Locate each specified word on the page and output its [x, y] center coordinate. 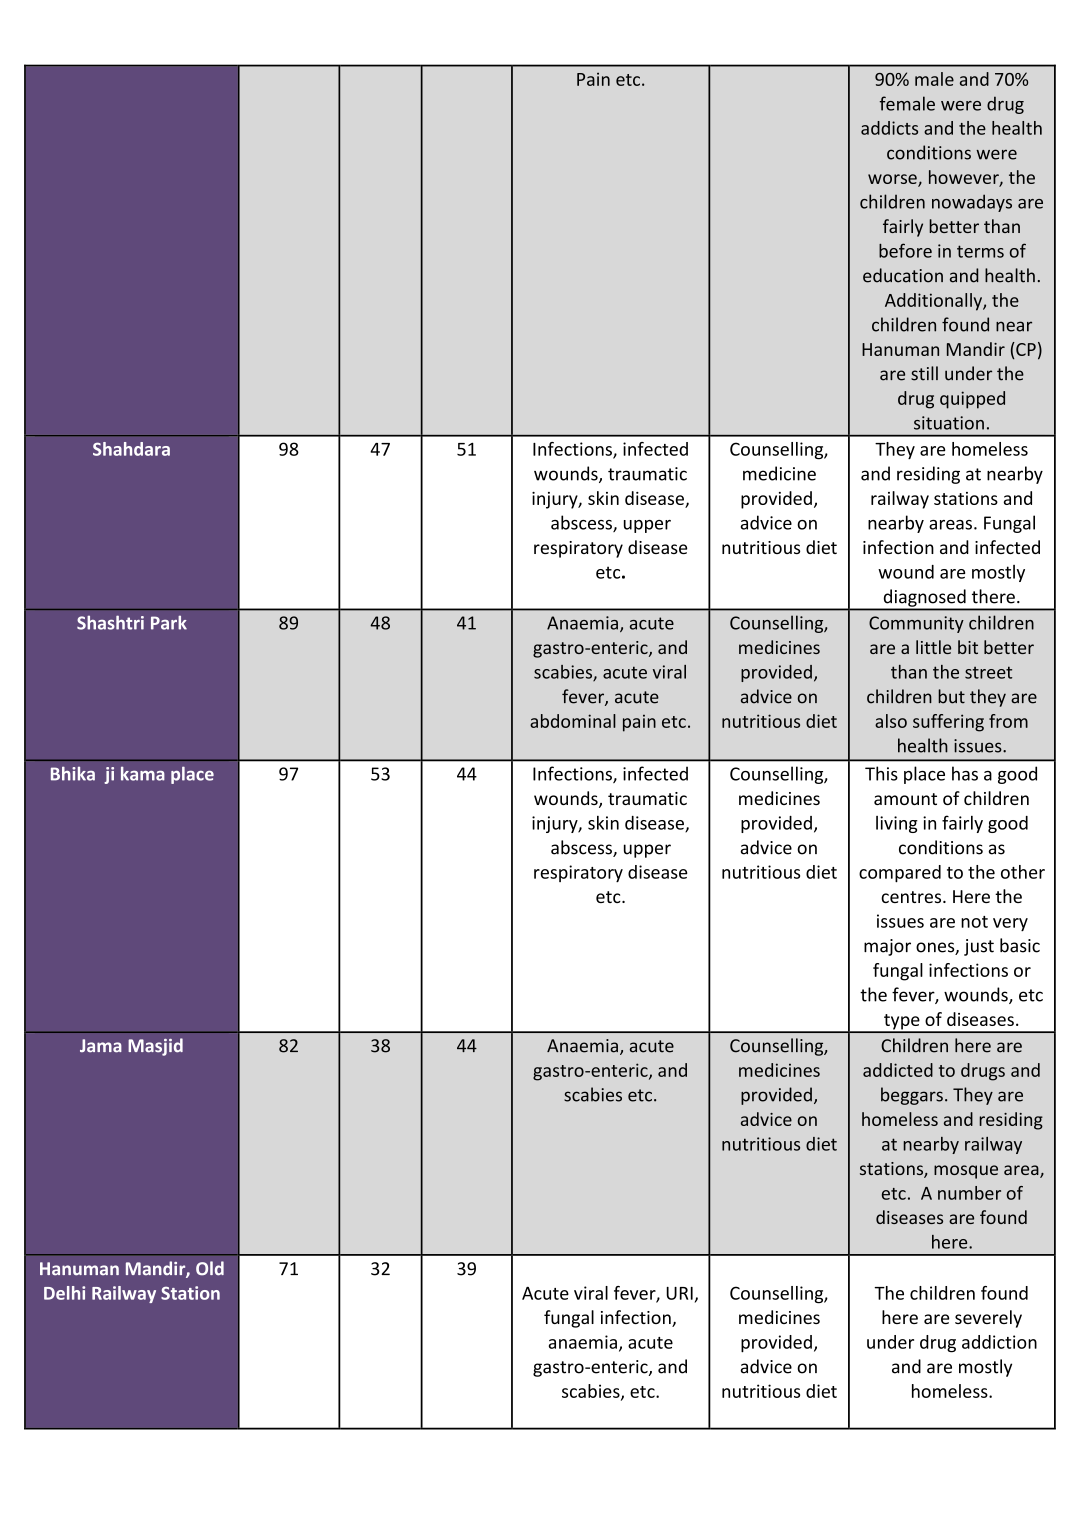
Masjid [155, 1047]
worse [893, 180]
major [887, 947]
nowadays [972, 203]
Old [210, 1268]
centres [912, 897]
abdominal [573, 721]
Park [169, 622]
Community [916, 624]
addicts [889, 128]
